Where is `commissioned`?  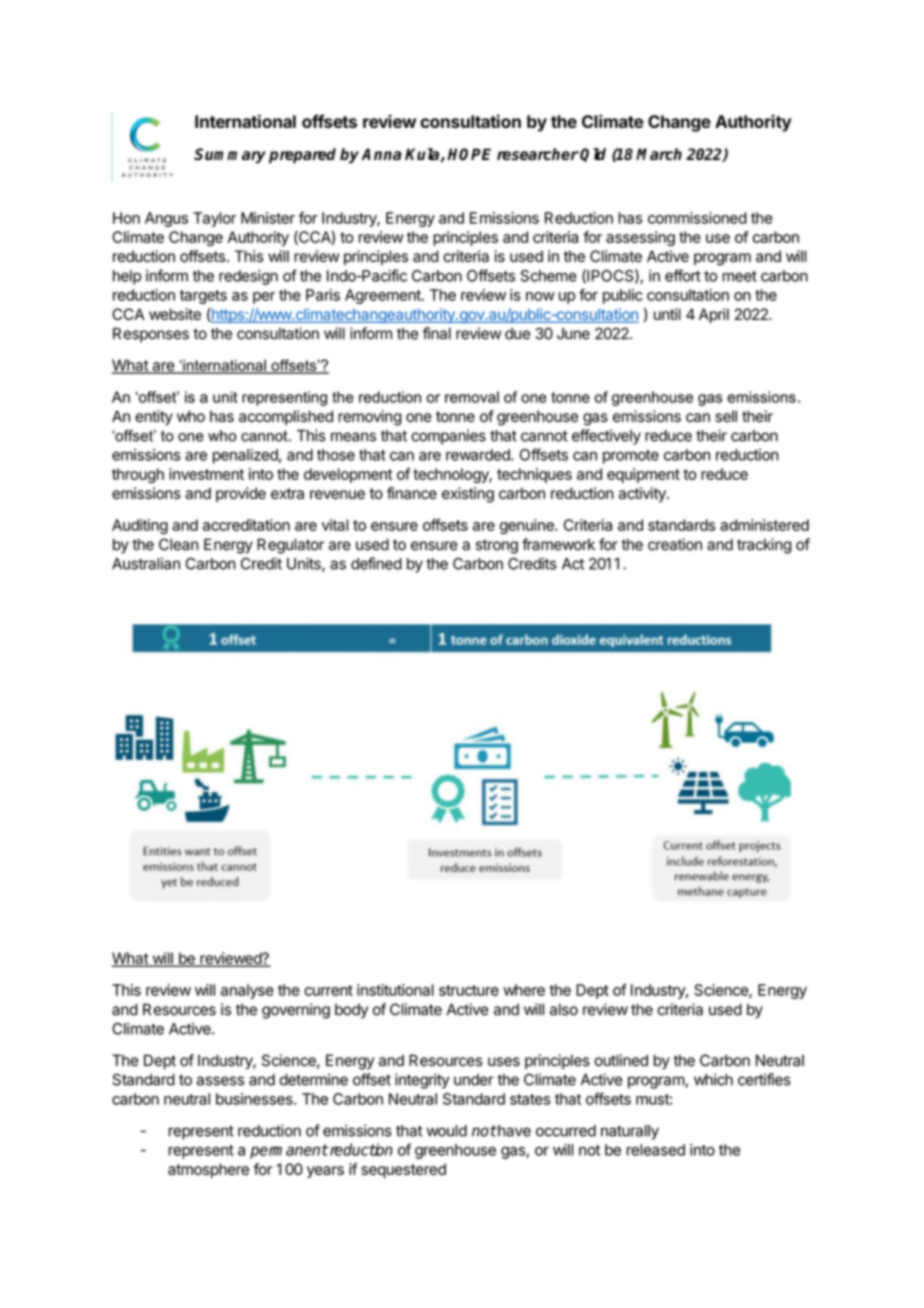
commissioned is located at coordinates (697, 218).
